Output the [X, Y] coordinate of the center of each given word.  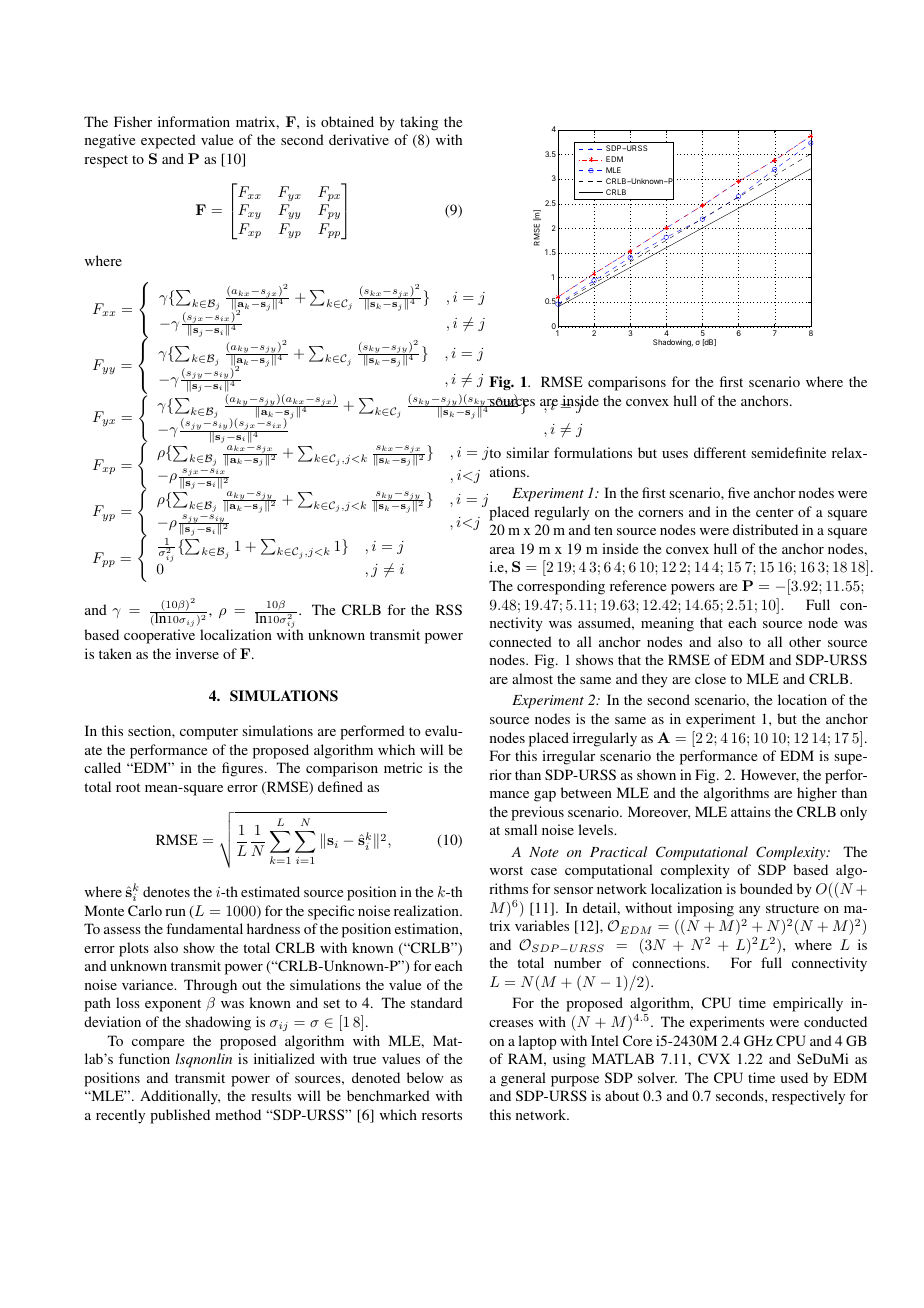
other [805, 641]
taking [419, 123]
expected [168, 141]
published [180, 1116]
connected [520, 641]
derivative [359, 139]
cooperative [159, 636]
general [523, 1079]
